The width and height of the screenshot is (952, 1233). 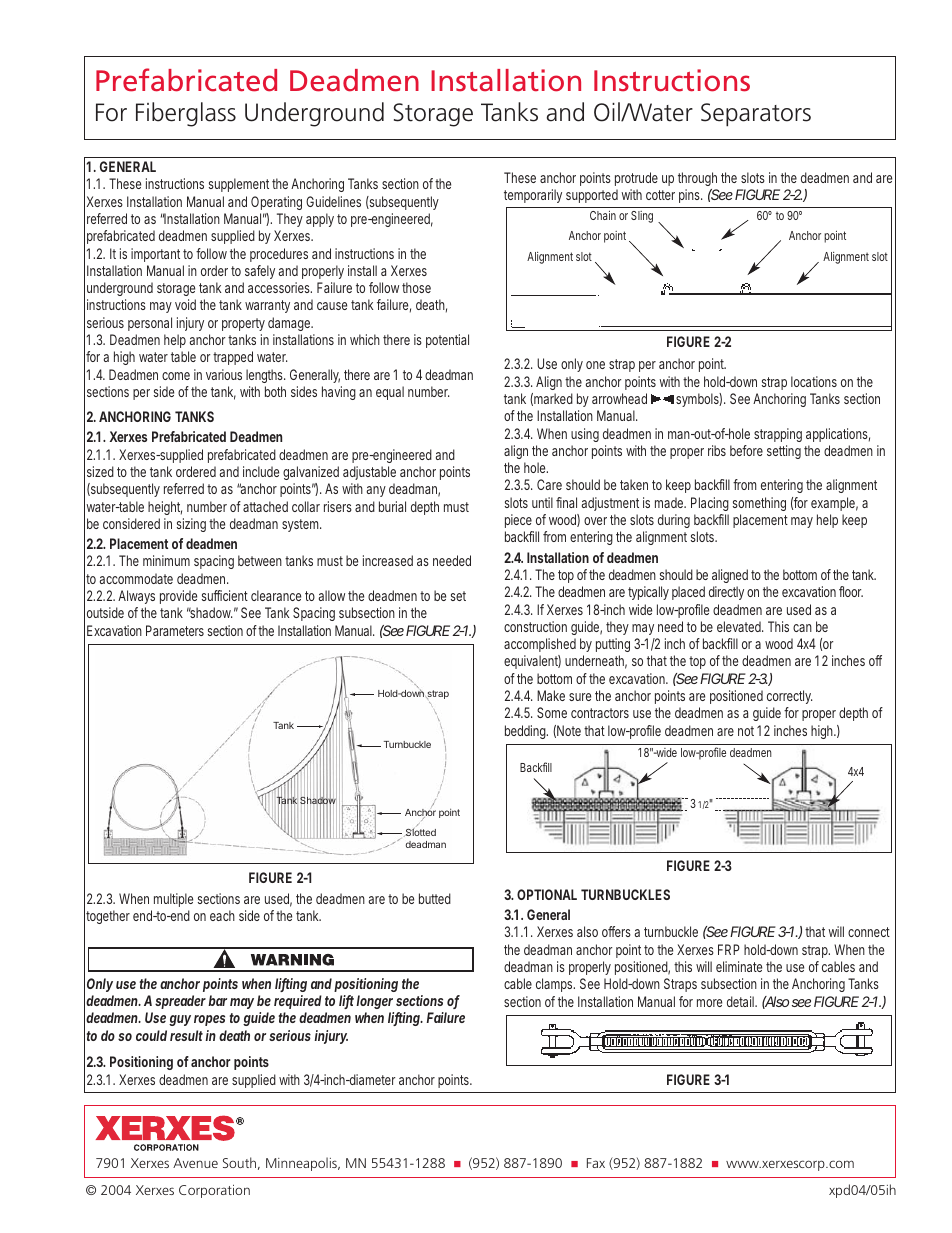 What do you see at coordinates (596, 1163) in the screenshot?
I see `Fax` at bounding box center [596, 1163].
